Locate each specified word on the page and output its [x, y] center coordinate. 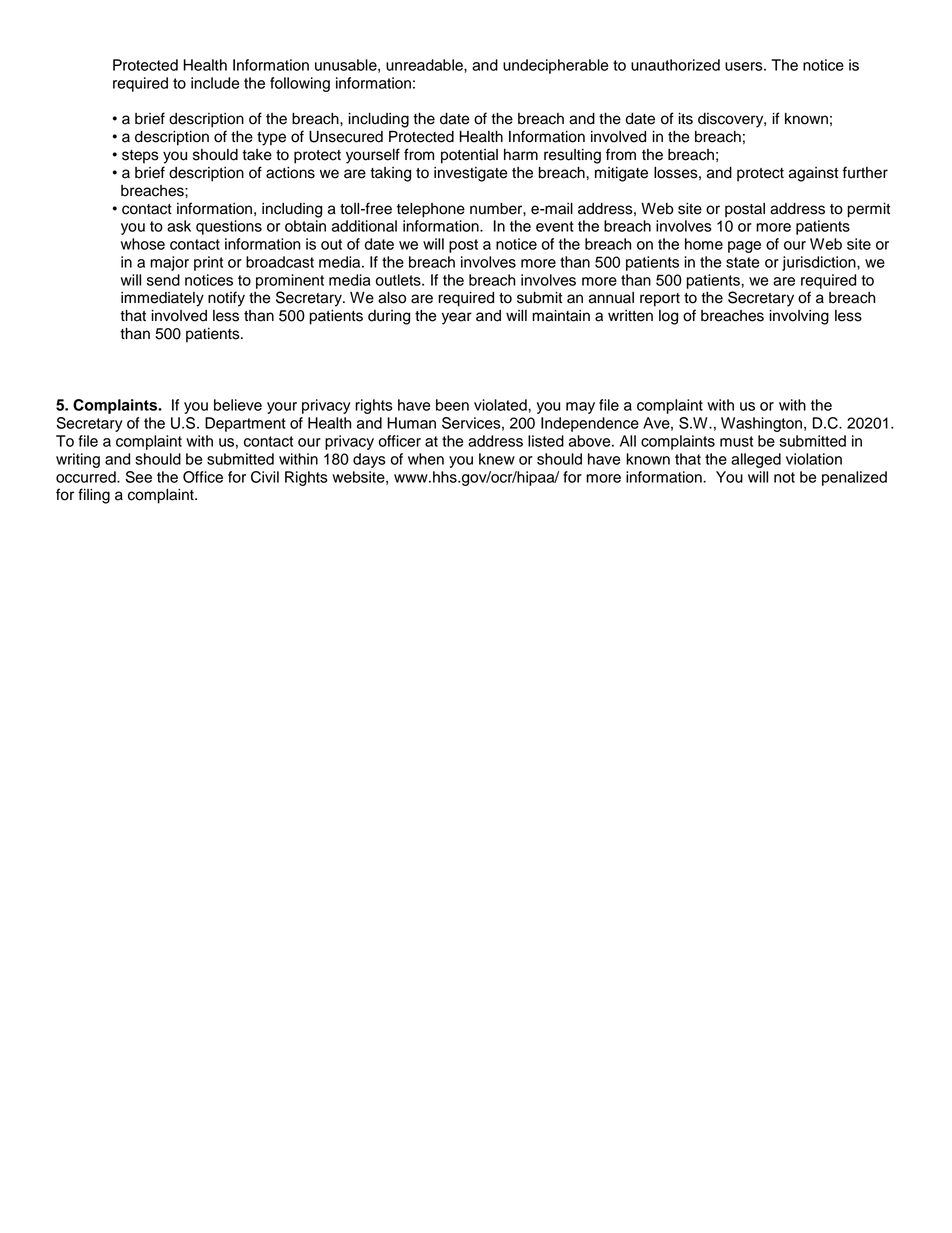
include [215, 83]
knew [497, 459]
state [742, 262]
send [163, 280]
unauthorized [675, 65]
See [138, 477]
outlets [399, 280]
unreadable [425, 65]
